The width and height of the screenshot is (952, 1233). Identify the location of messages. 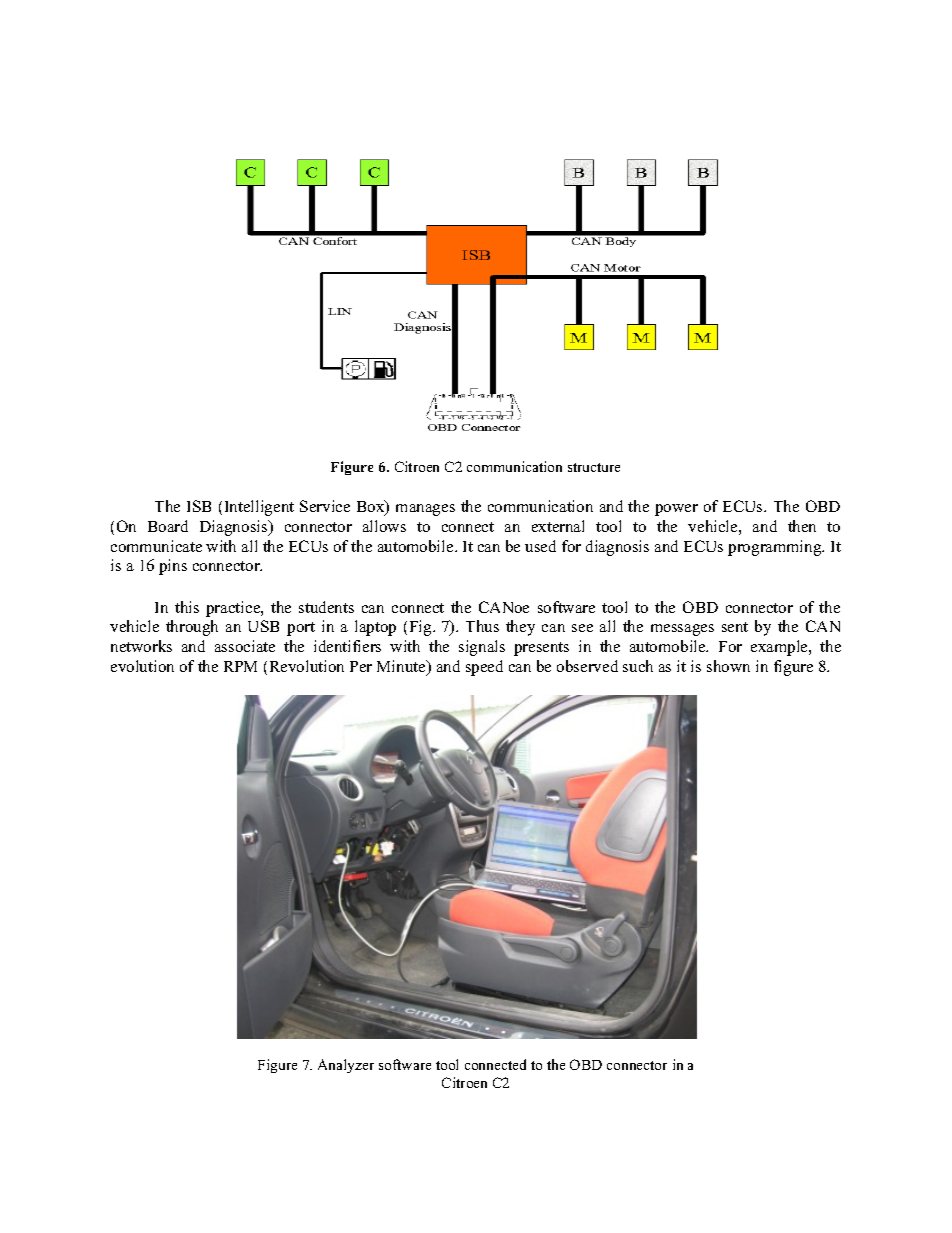
(682, 630).
